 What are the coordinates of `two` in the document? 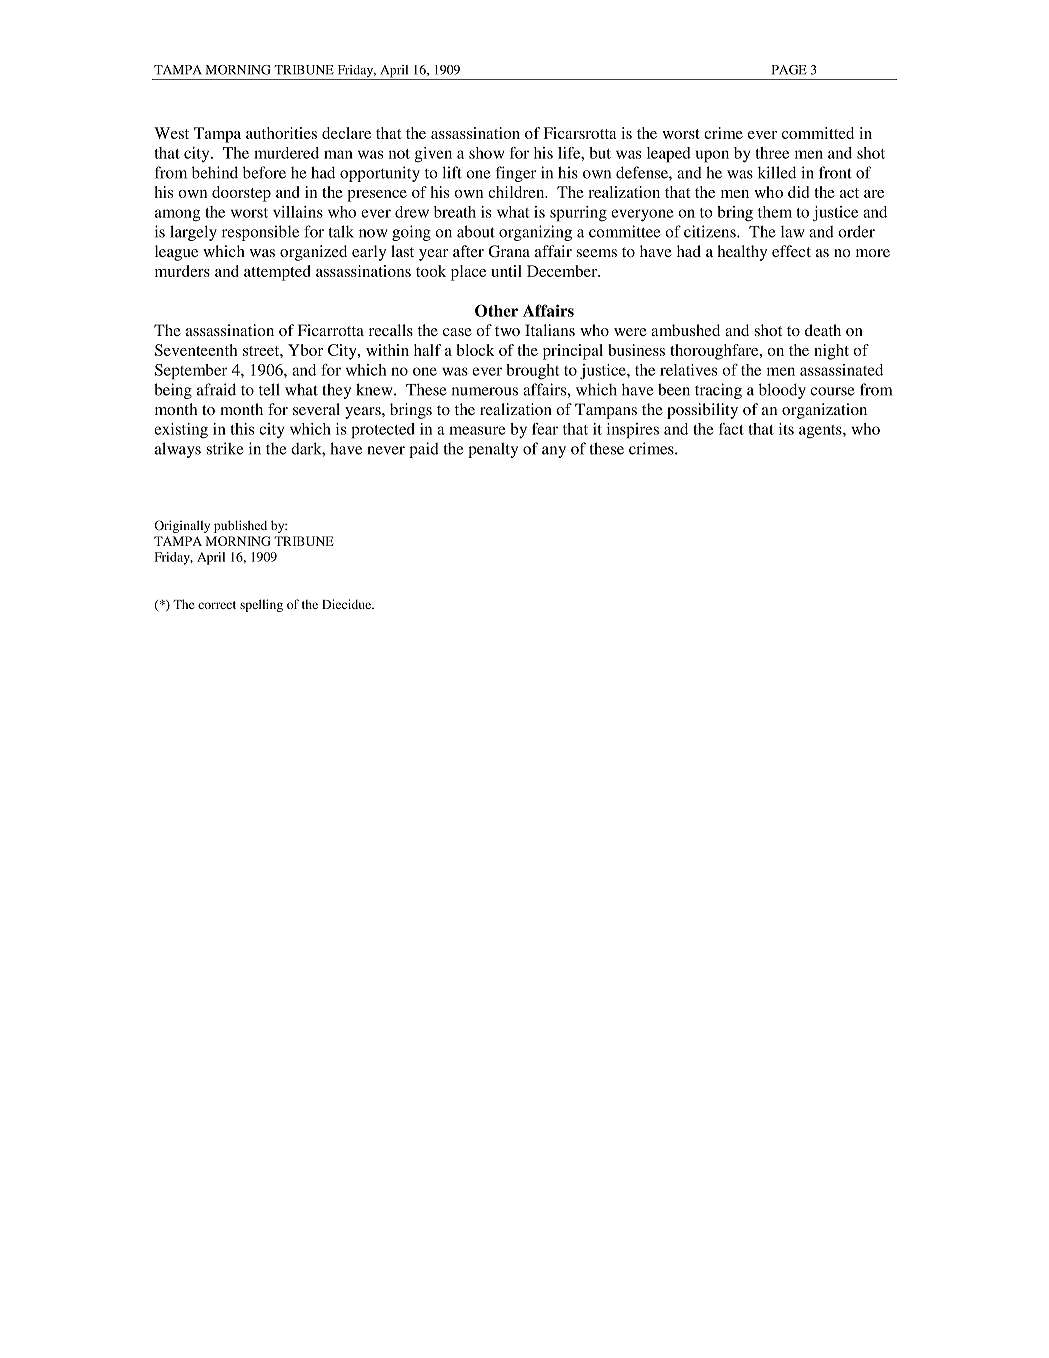 It's located at (507, 331).
